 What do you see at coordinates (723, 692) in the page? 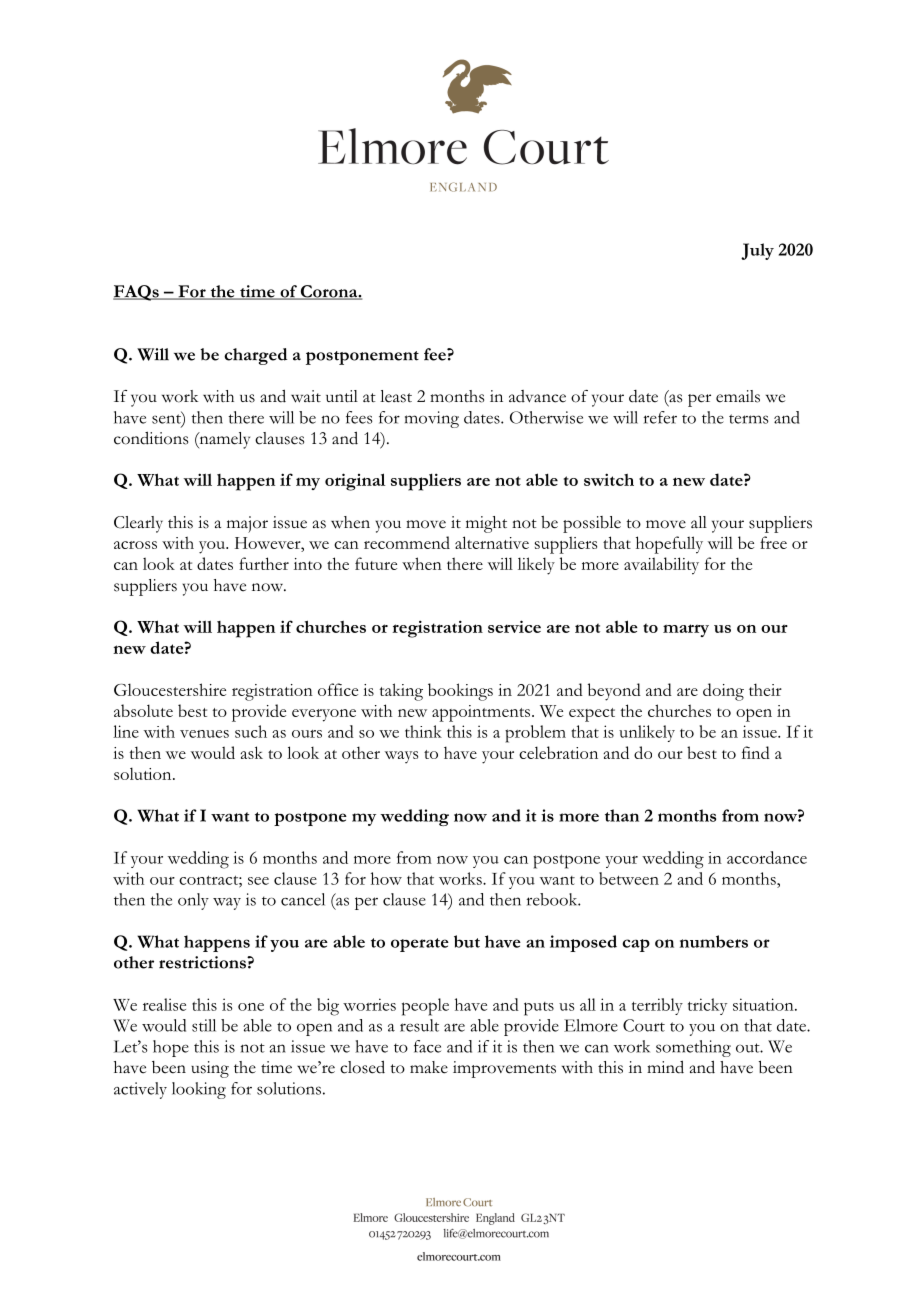
I see `doing` at bounding box center [723, 692].
